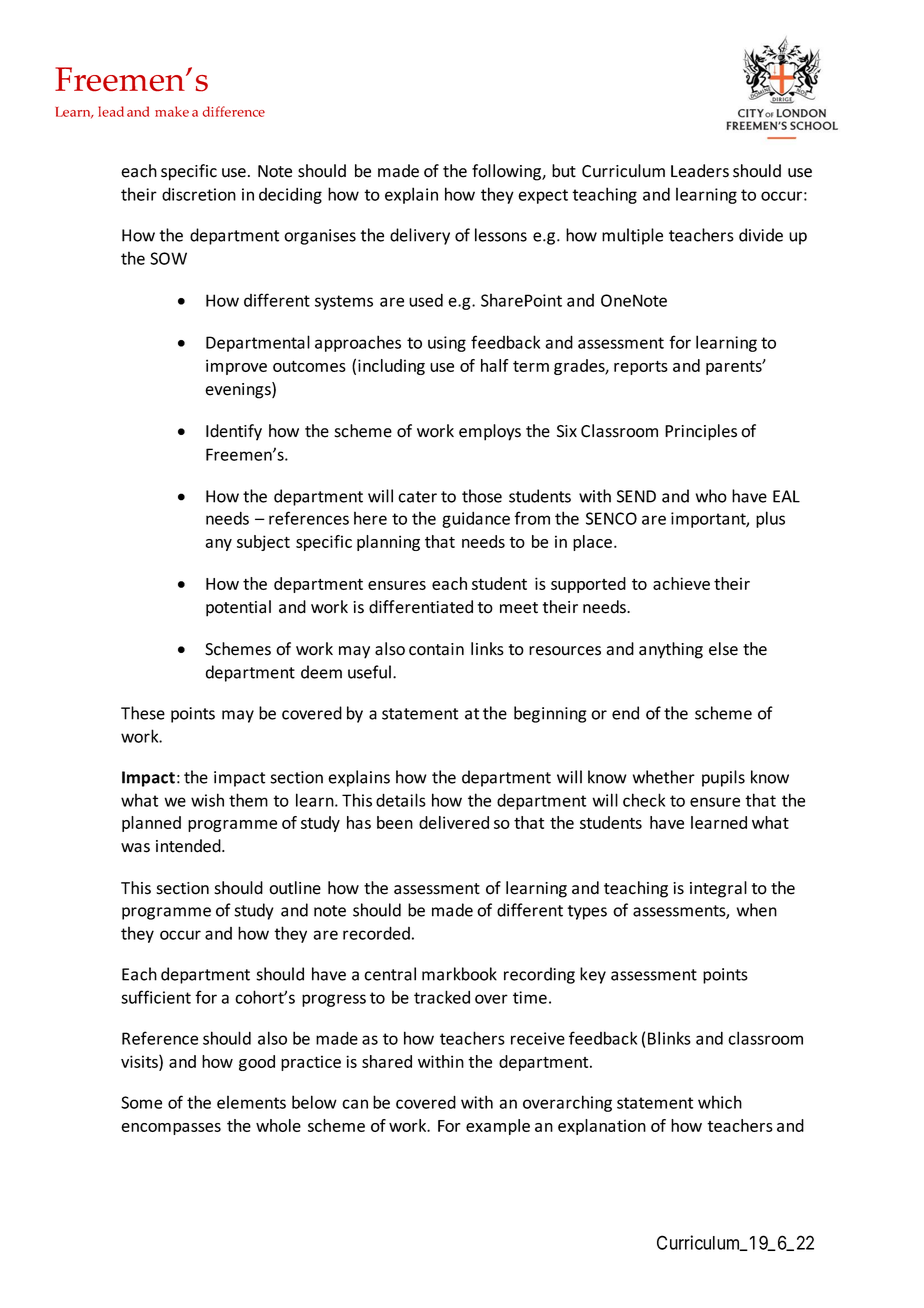  I want to click on following, so click(507, 172).
